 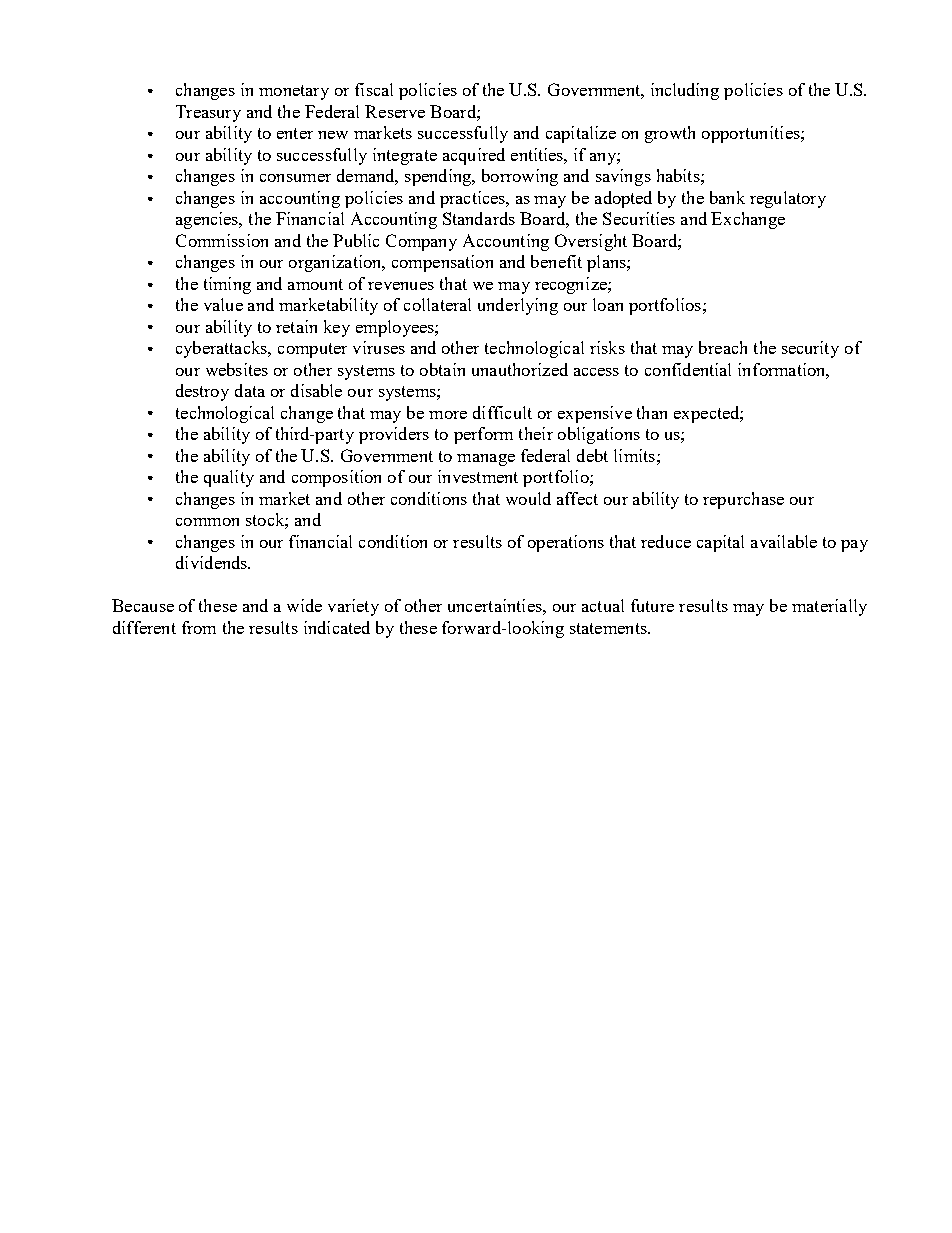 I want to click on Treasury, so click(x=208, y=113).
